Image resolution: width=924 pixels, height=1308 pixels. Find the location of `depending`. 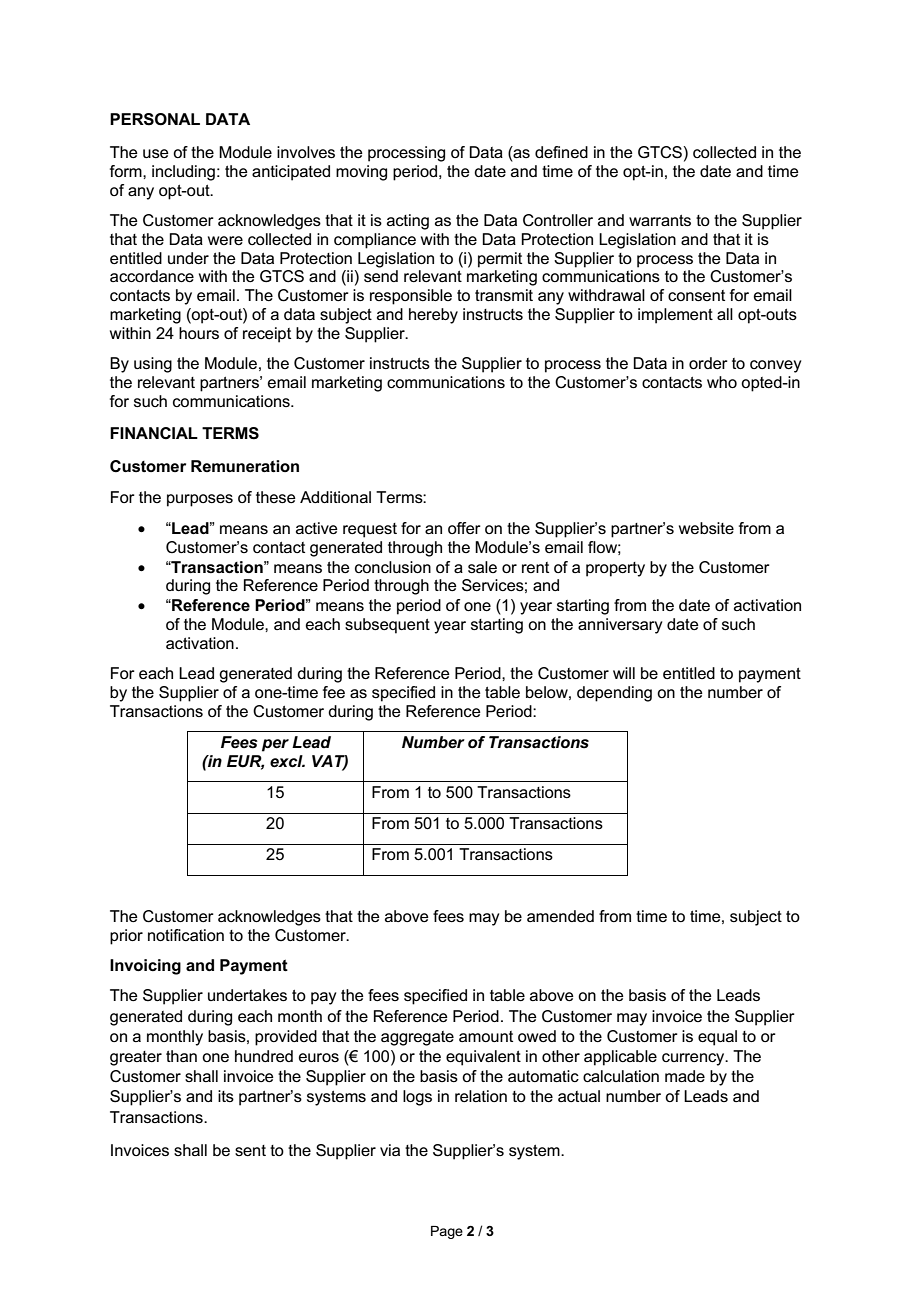

depending is located at coordinates (614, 694).
